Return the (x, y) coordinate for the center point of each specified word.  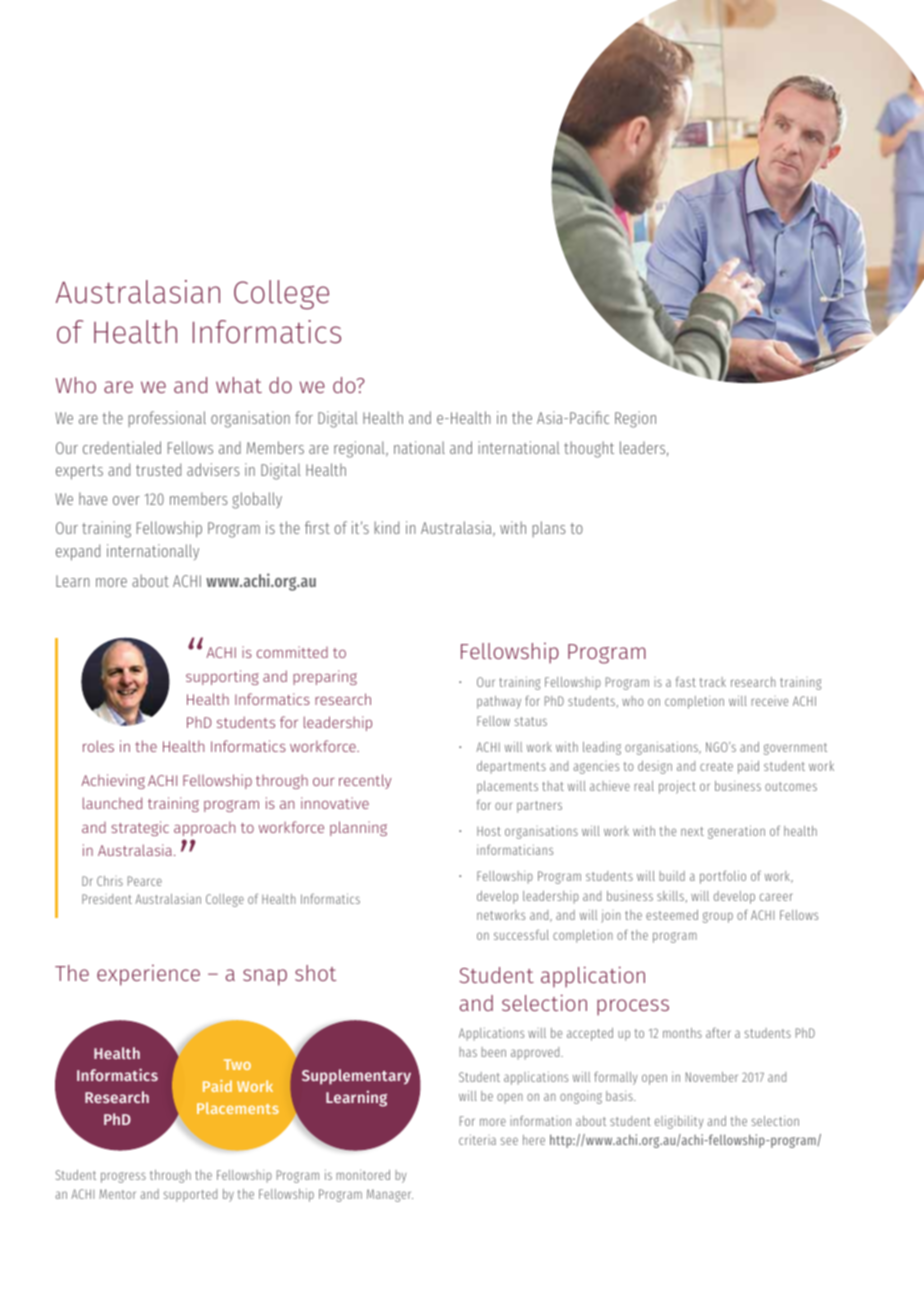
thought (589, 449)
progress (123, 1177)
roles (98, 746)
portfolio (723, 877)
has (468, 1052)
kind (386, 527)
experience (148, 975)
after (718, 1032)
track (713, 682)
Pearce (145, 881)
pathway (499, 702)
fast (686, 681)
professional (167, 419)
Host (489, 831)
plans (549, 529)
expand (78, 552)
